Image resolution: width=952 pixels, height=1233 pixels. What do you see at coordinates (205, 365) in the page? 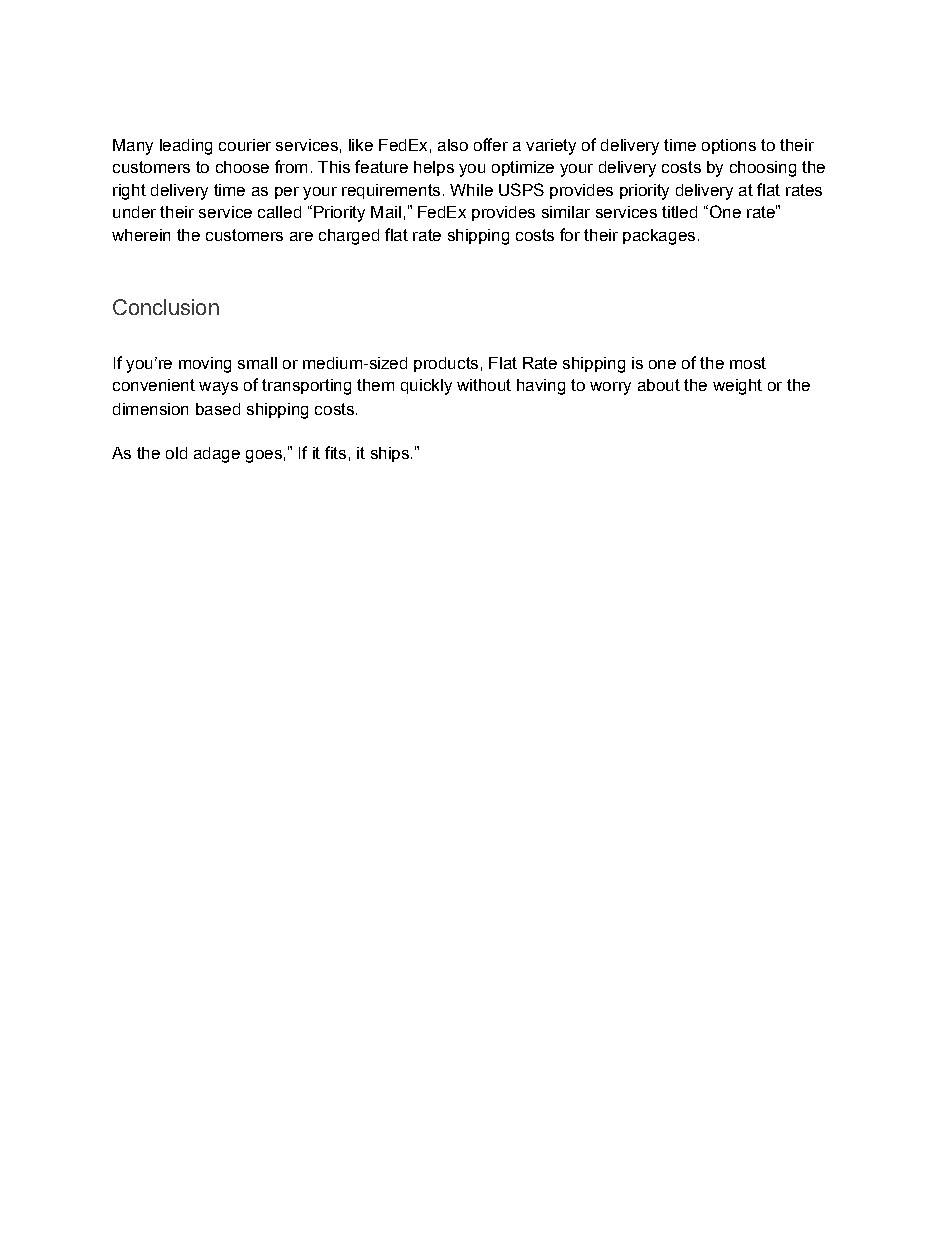
I see `moving` at bounding box center [205, 365].
